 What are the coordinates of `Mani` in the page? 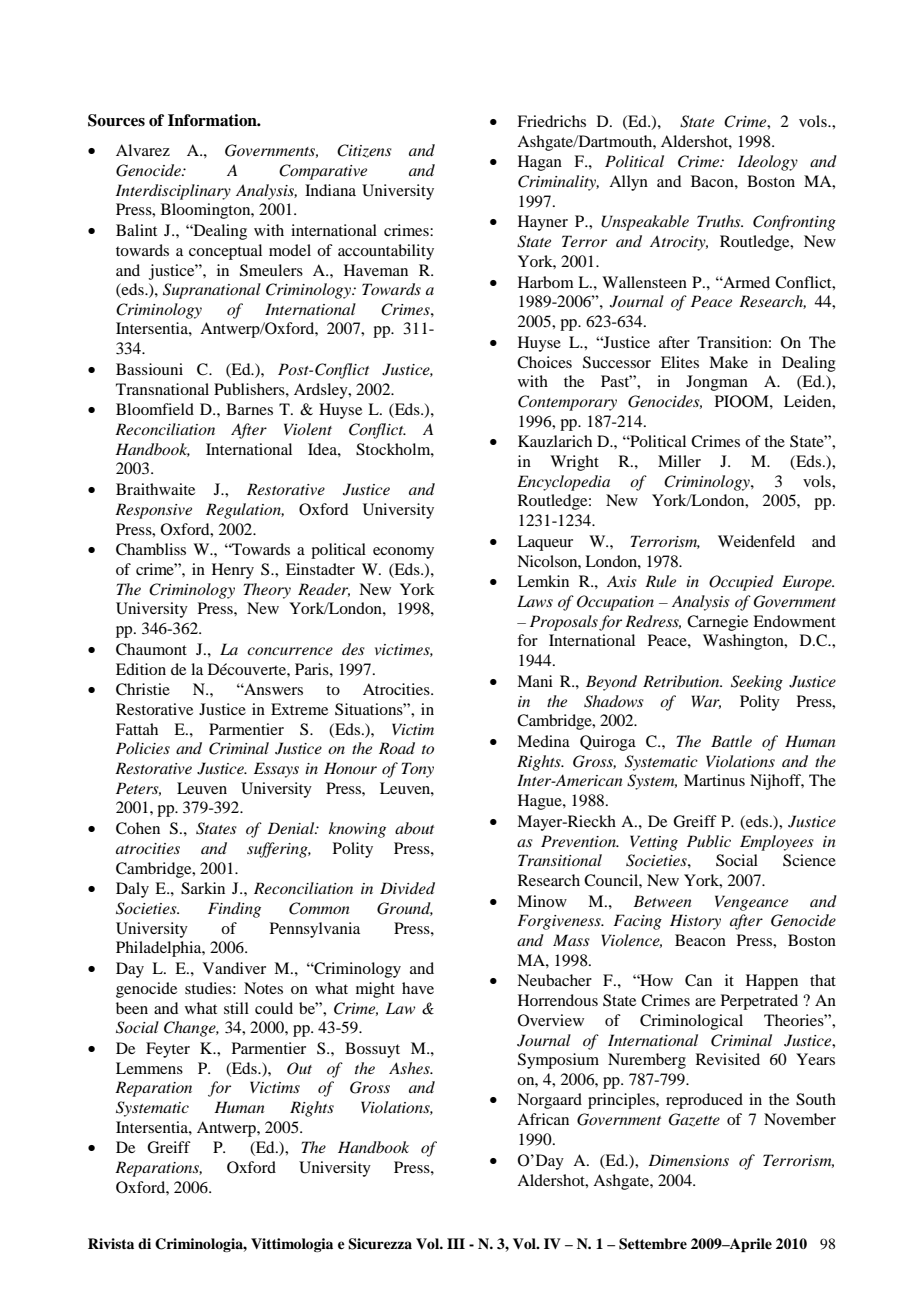 It's located at (535, 681).
